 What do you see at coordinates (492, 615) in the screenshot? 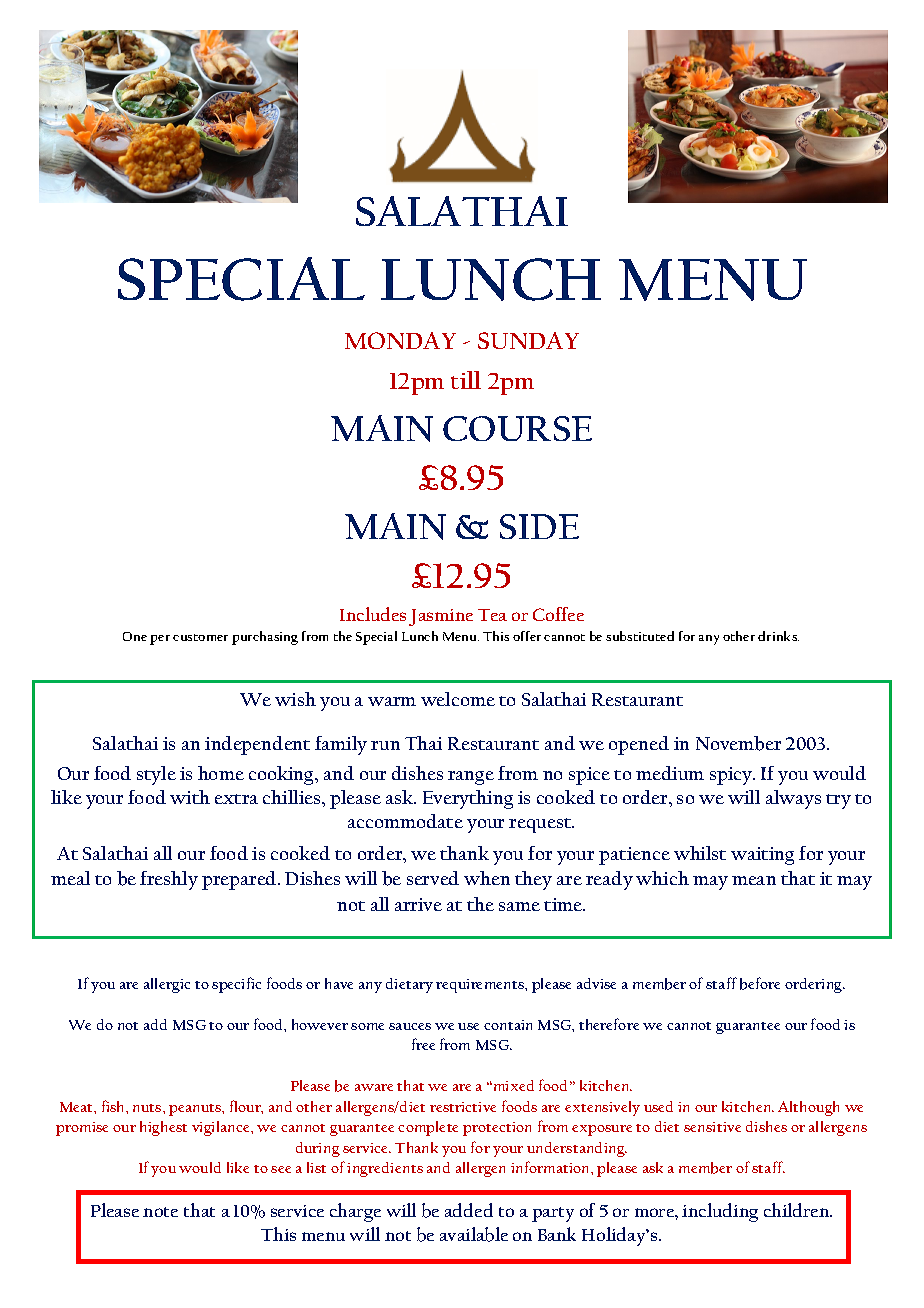
I see `Tea` at bounding box center [492, 615].
